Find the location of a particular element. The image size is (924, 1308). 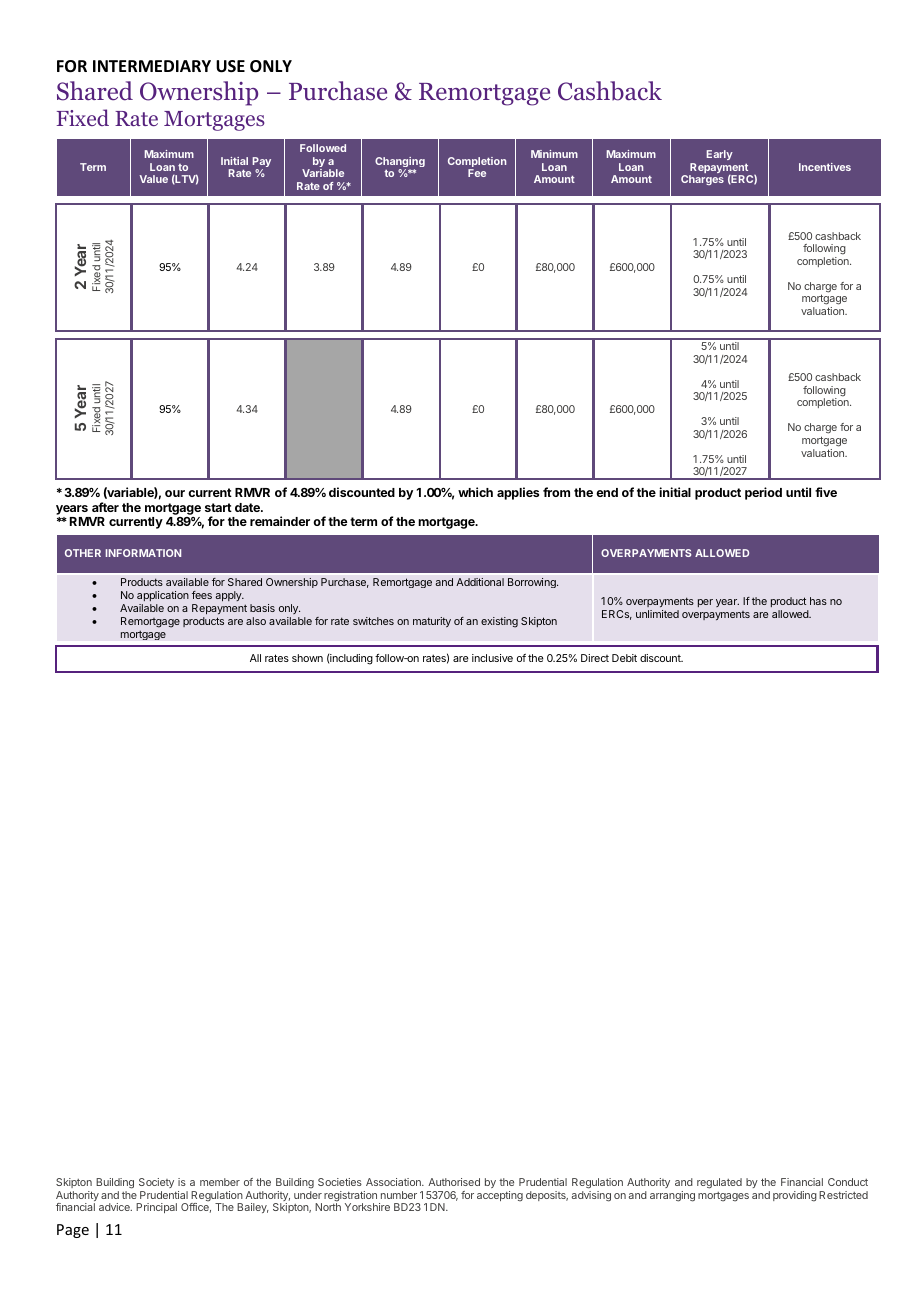

USE is located at coordinates (230, 66).
